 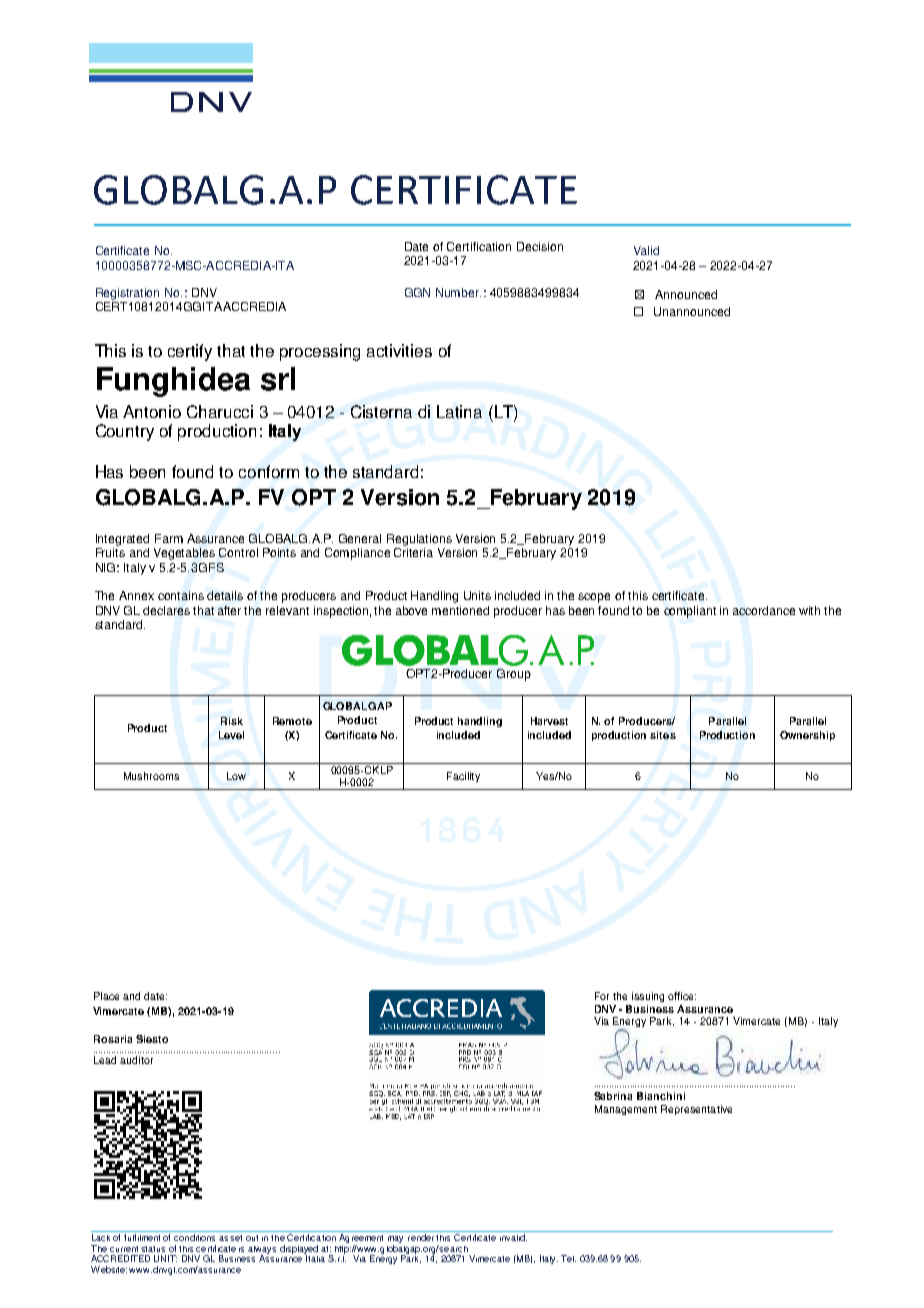 I want to click on issuing, so click(x=648, y=997).
